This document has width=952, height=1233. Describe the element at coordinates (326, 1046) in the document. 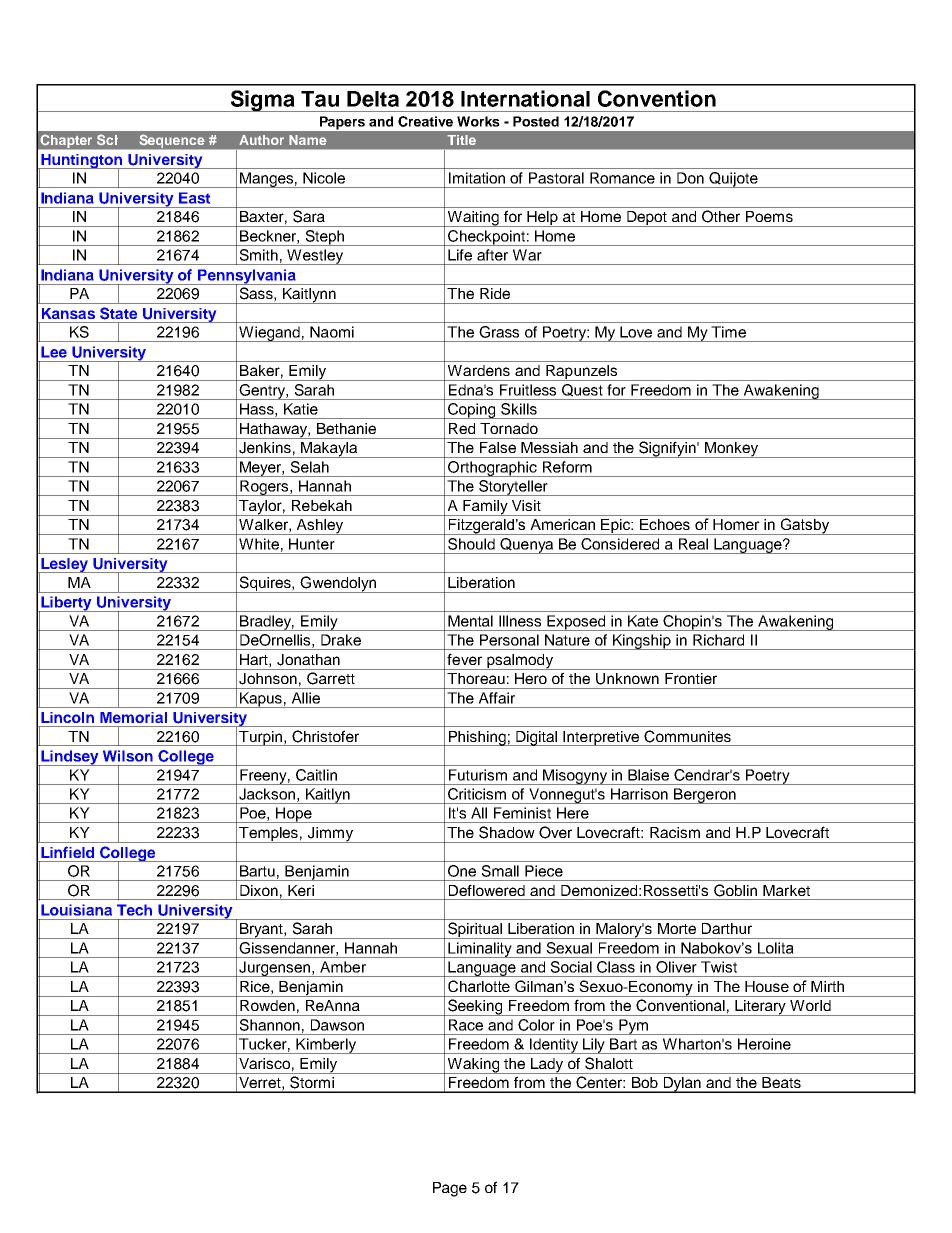

I see `Kimberly` at that location.
